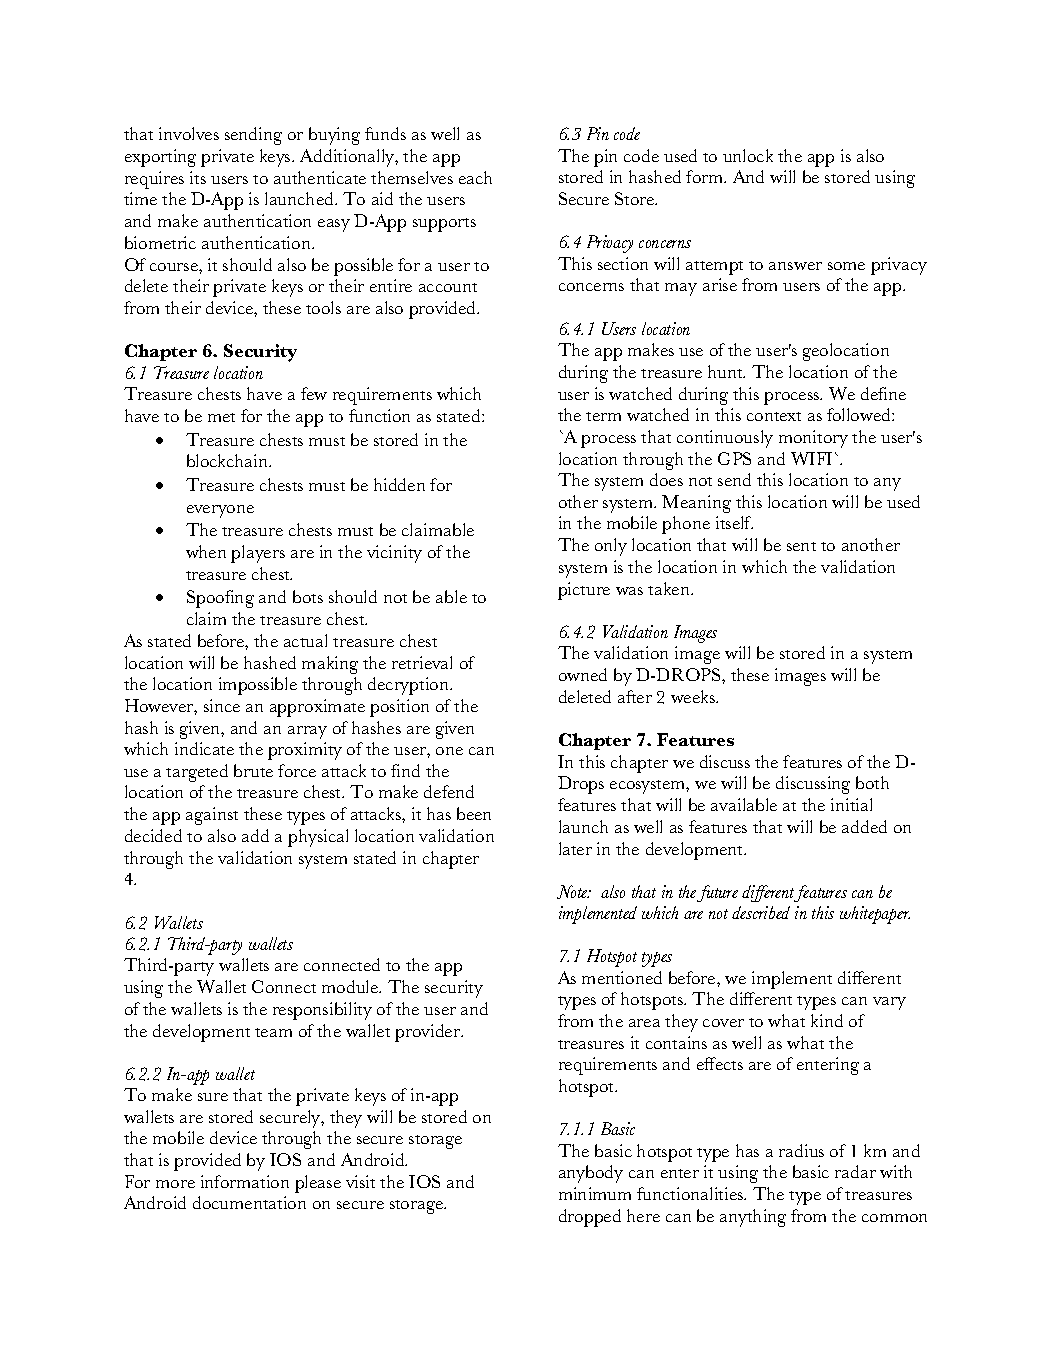  Describe the element at coordinates (573, 892) in the screenshot. I see `Note` at that location.
